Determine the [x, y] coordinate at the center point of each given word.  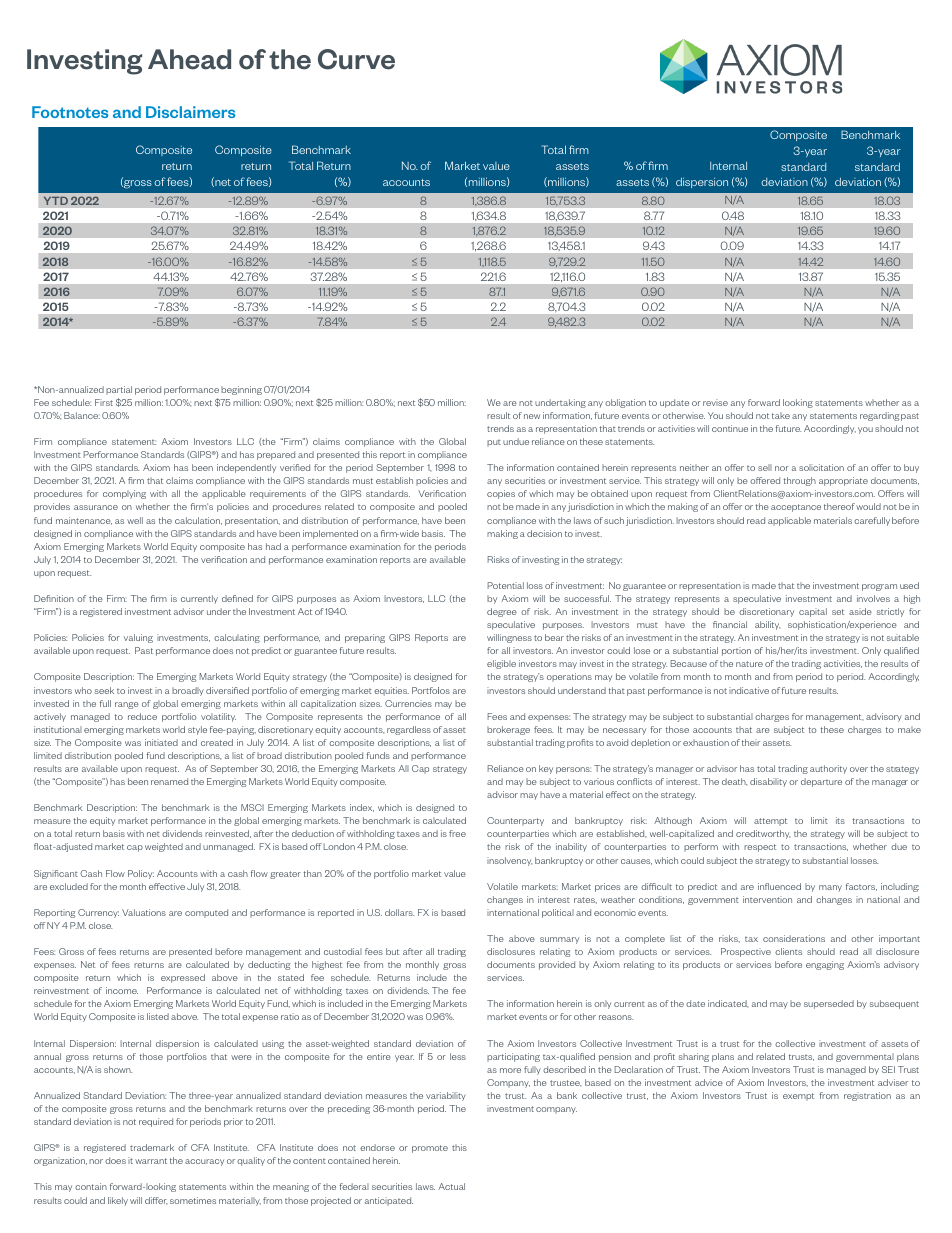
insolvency [509, 861]
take [781, 415]
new [532, 416]
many [830, 888]
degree [502, 612]
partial [119, 390]
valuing [138, 638]
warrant [151, 1161]
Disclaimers [190, 112]
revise [715, 402]
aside [860, 611]
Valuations [144, 912]
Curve [356, 59]
